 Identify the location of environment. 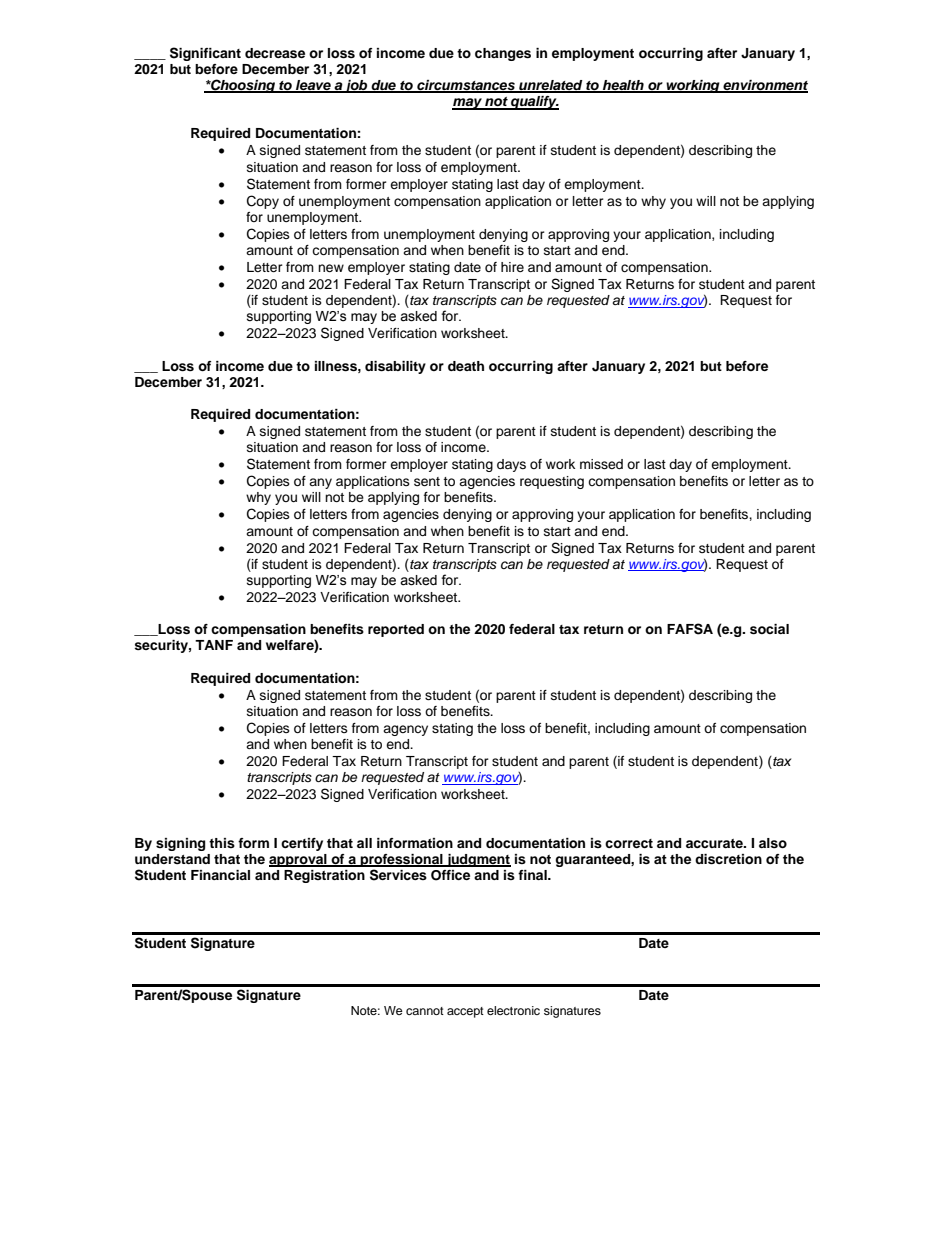
(764, 86).
